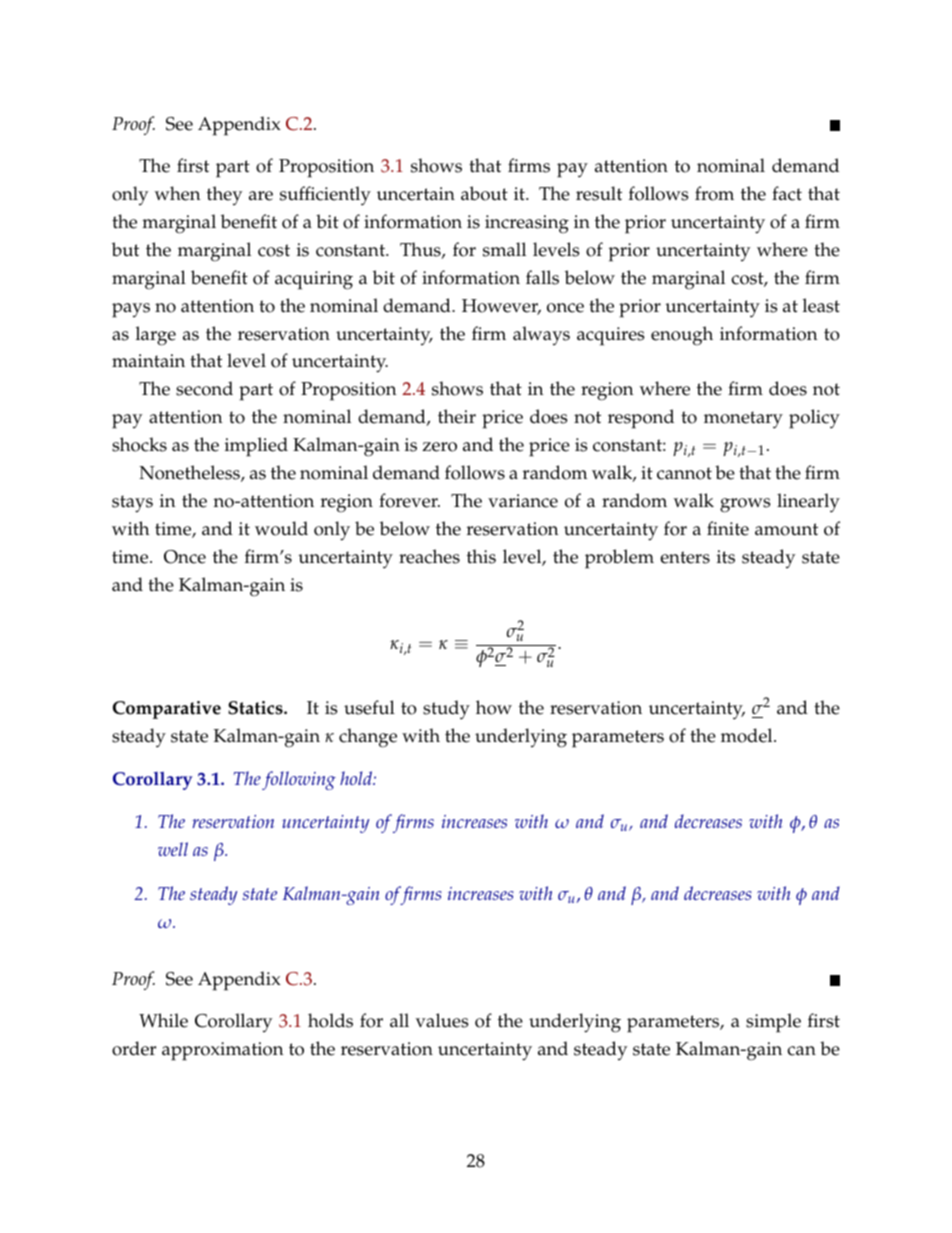 The image size is (952, 1233). What do you see at coordinates (256, 708) in the page?
I see `Statics` at bounding box center [256, 708].
